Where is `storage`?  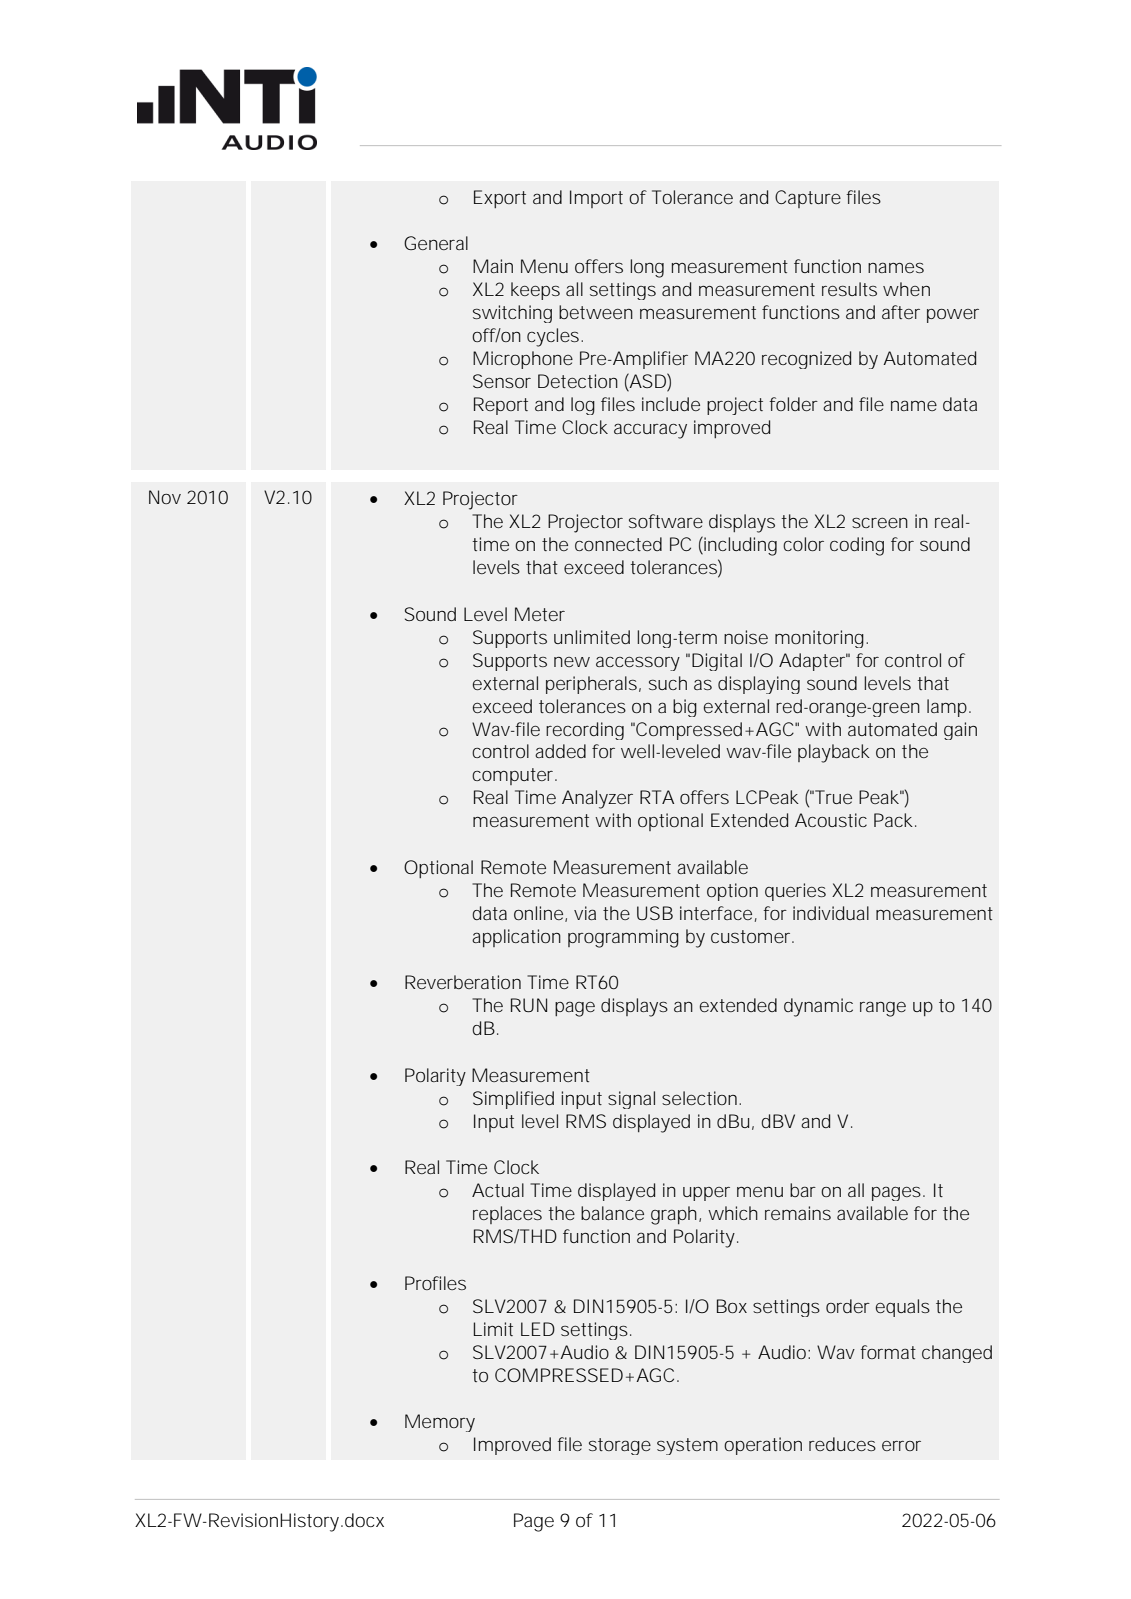 storage is located at coordinates (620, 1446).
